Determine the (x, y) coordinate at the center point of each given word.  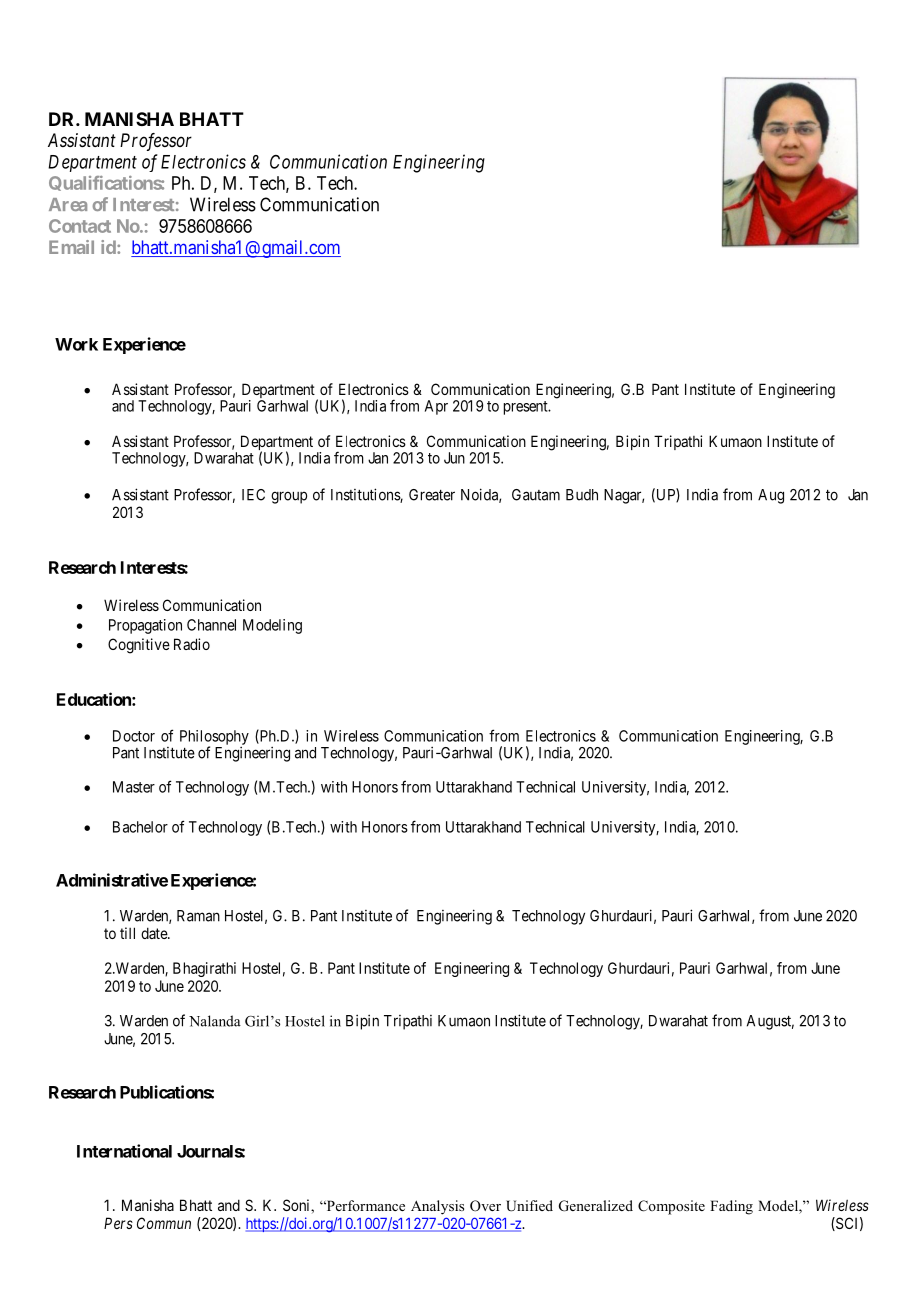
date (155, 933)
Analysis (437, 1207)
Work (76, 344)
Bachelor (140, 827)
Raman (198, 916)
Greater (432, 495)
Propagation (145, 626)
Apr (436, 407)
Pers (118, 1223)
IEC (253, 495)
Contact (80, 226)
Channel (211, 625)
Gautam (536, 495)
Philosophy (214, 738)
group (289, 497)
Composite (671, 1207)
